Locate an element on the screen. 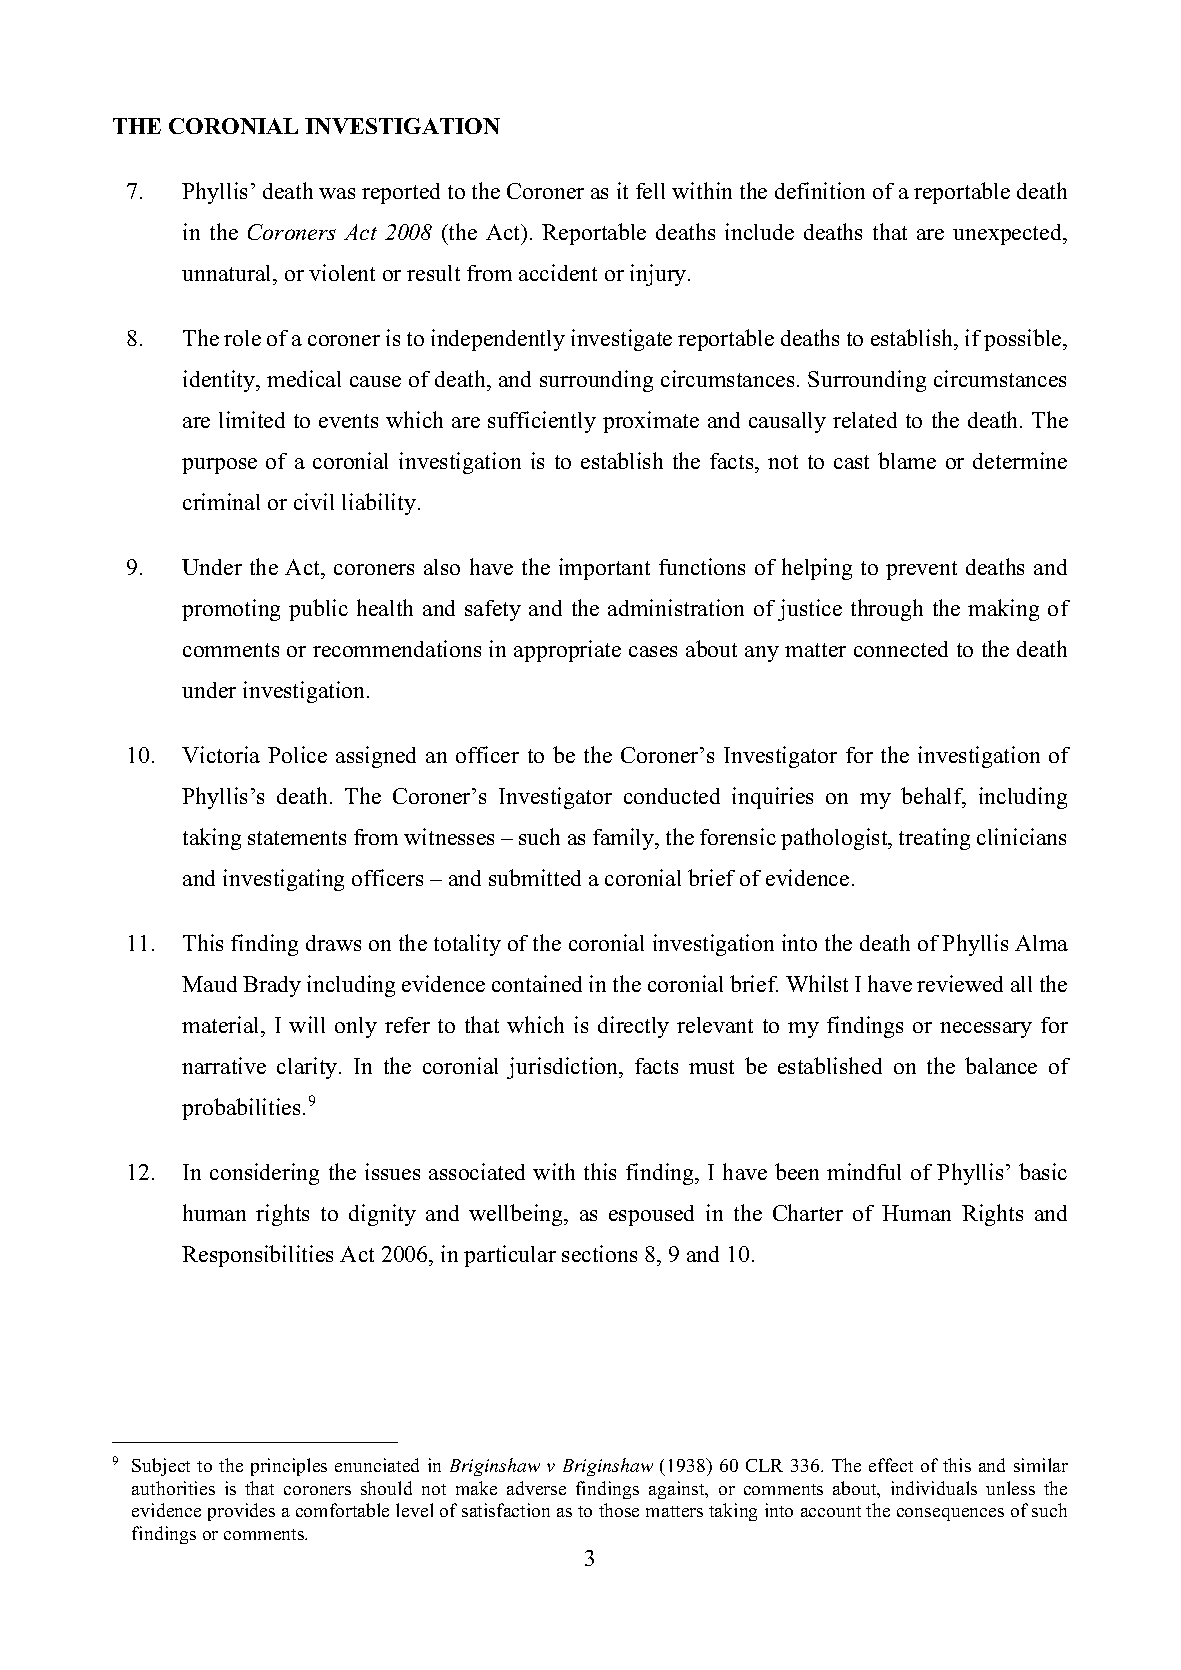 This screenshot has width=1181, height=1670. considering is located at coordinates (264, 1174).
